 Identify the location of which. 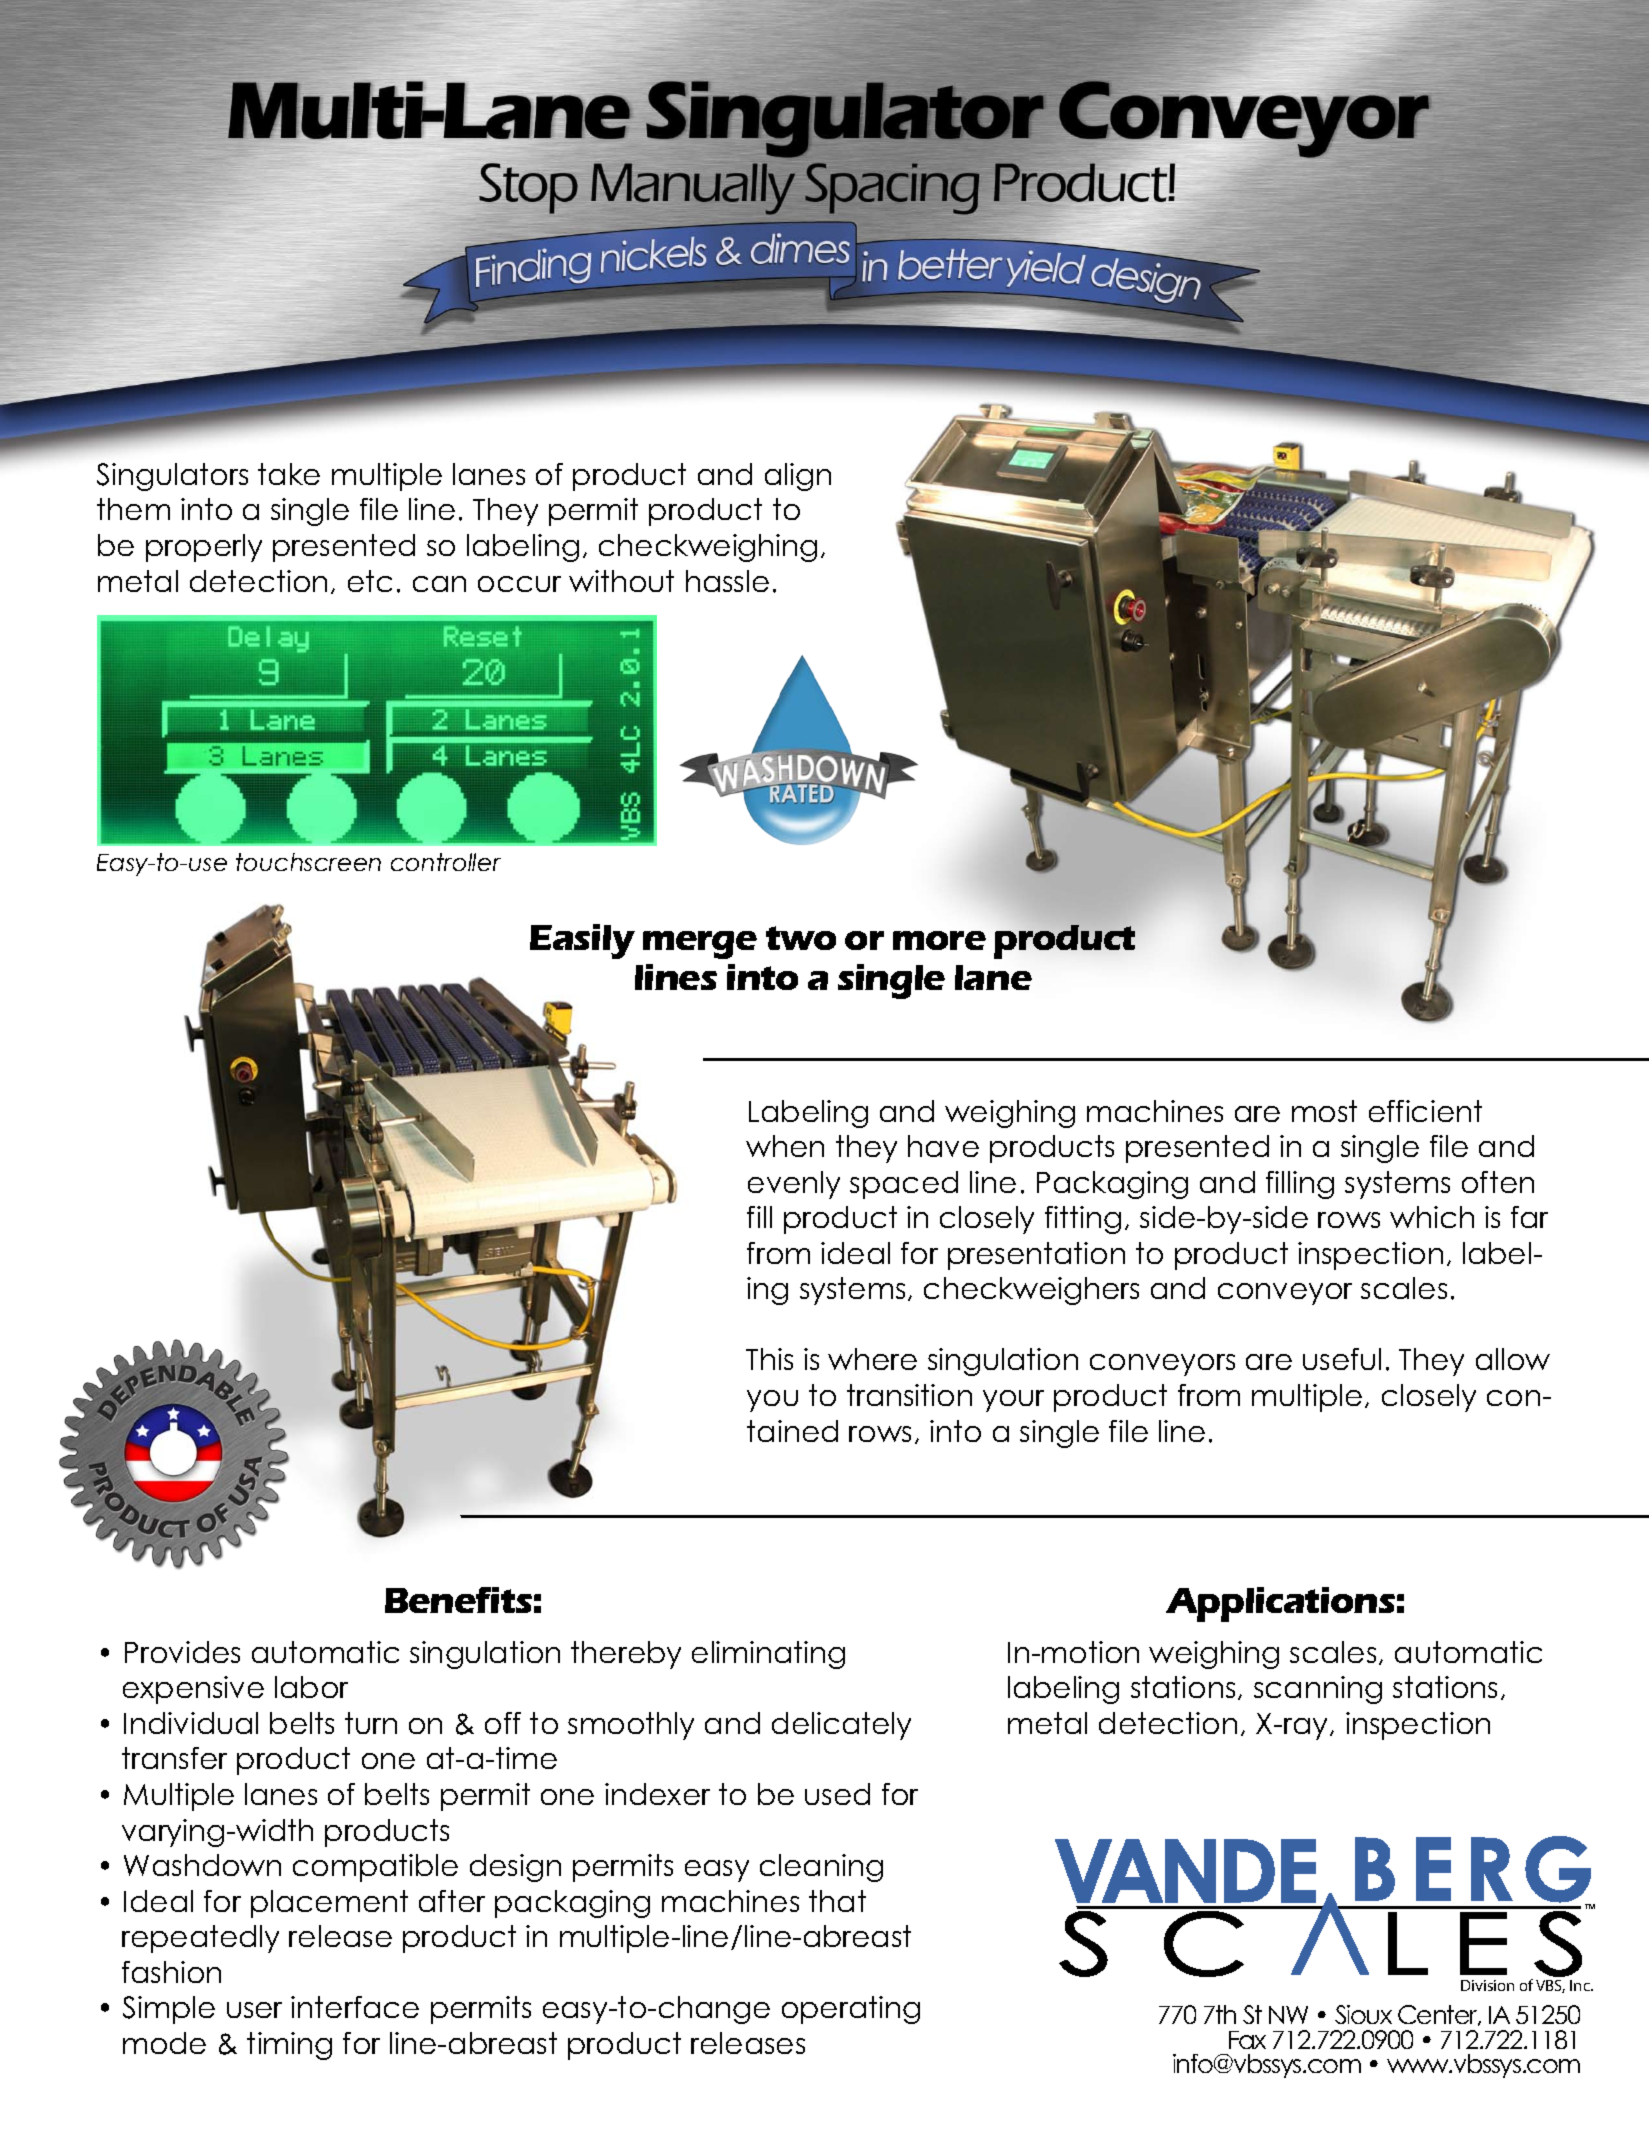
(1432, 1217).
